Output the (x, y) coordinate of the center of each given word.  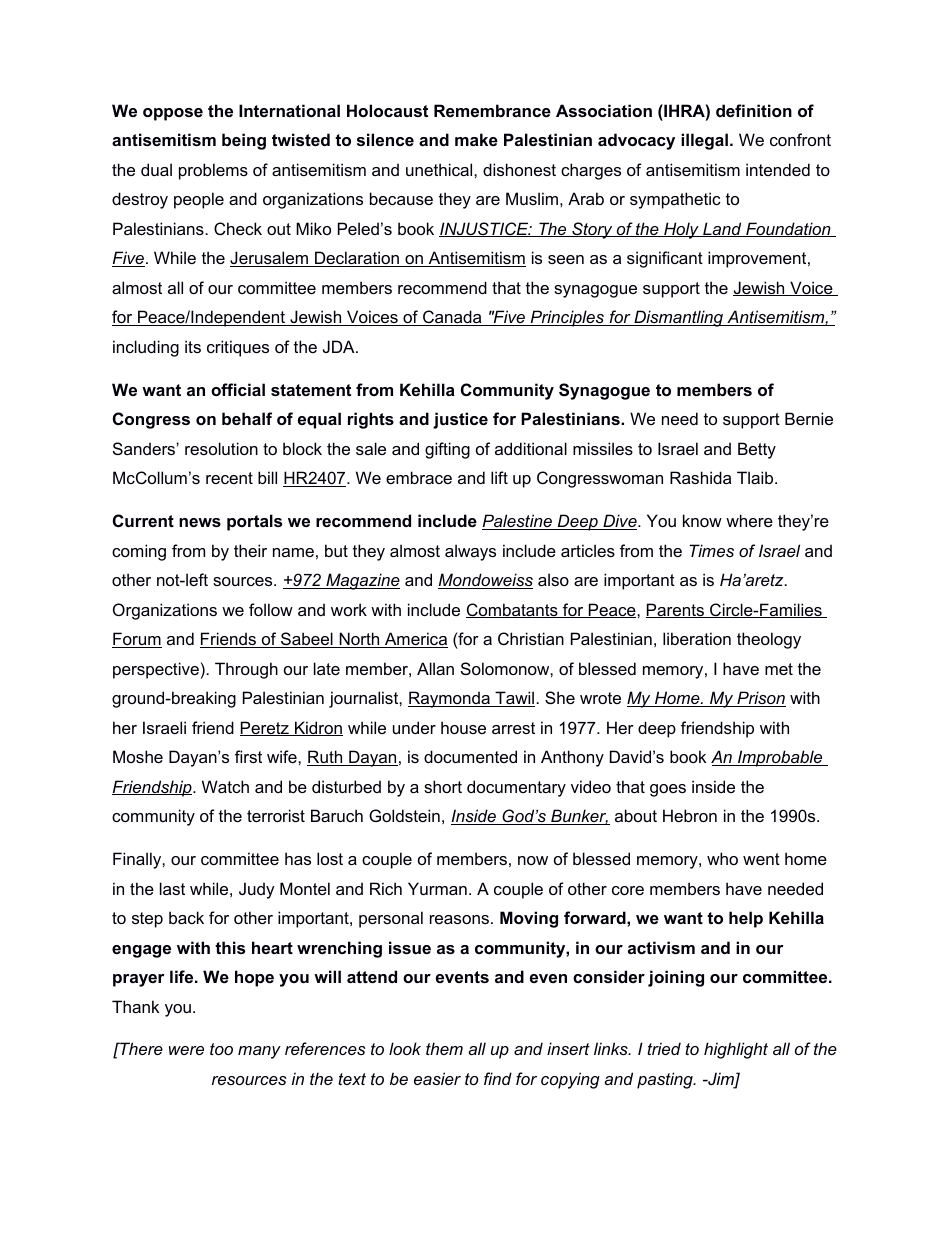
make (476, 139)
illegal (704, 141)
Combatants (513, 610)
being (244, 141)
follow (271, 609)
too (221, 1049)
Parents (676, 610)
